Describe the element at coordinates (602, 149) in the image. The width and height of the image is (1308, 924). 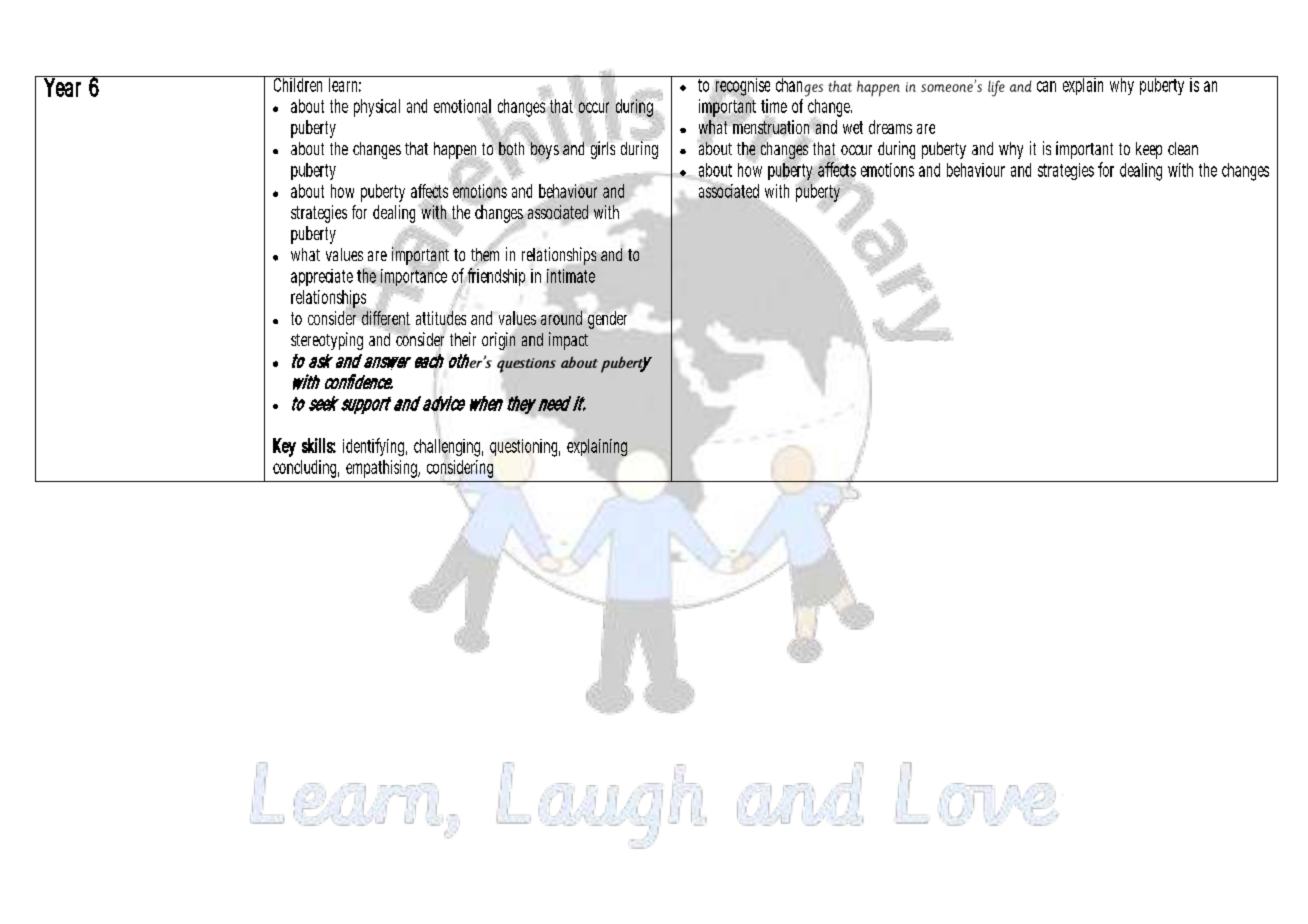
I see `girls` at that location.
